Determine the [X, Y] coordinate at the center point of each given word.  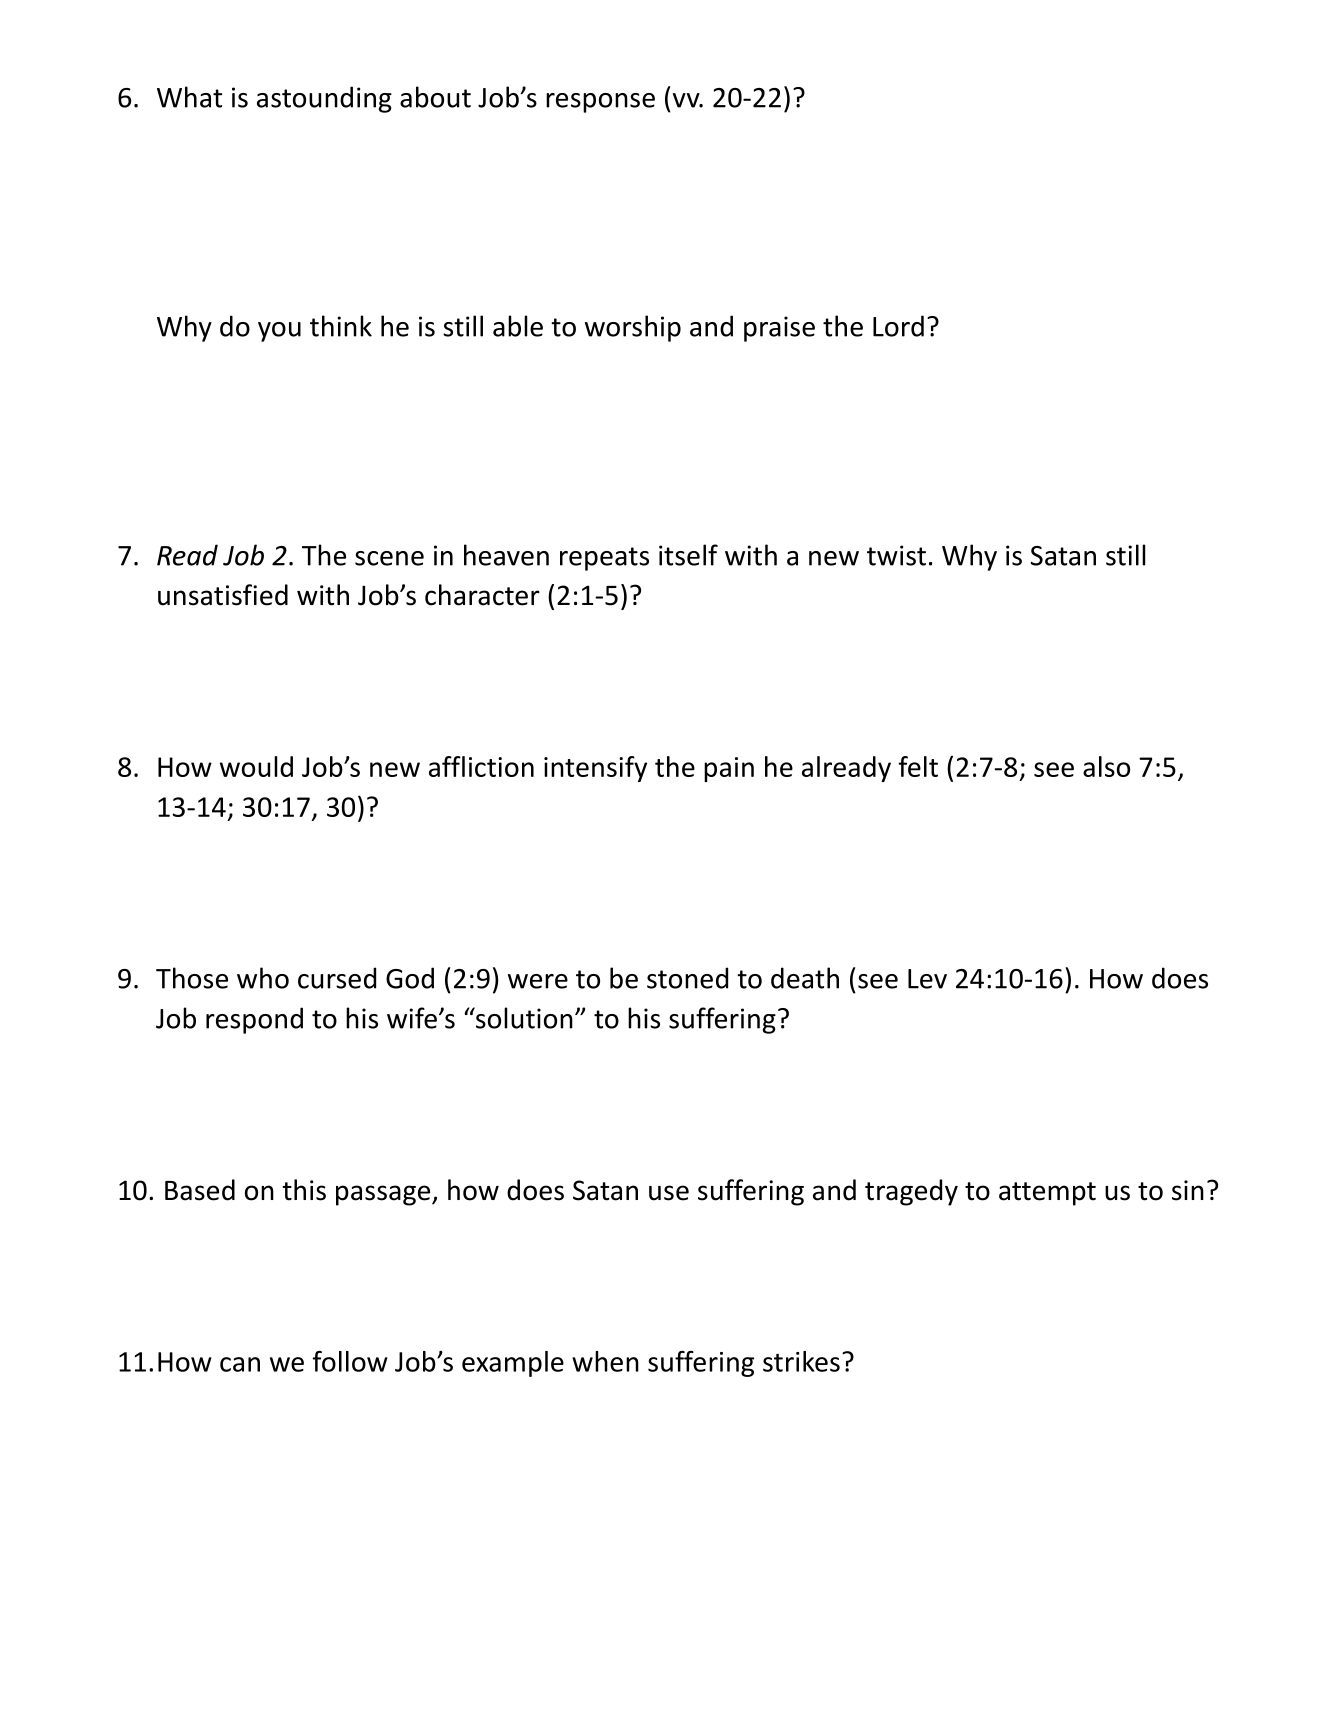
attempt [1047, 1194]
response [600, 103]
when [605, 1361]
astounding [324, 99]
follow [350, 1361]
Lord [898, 326]
